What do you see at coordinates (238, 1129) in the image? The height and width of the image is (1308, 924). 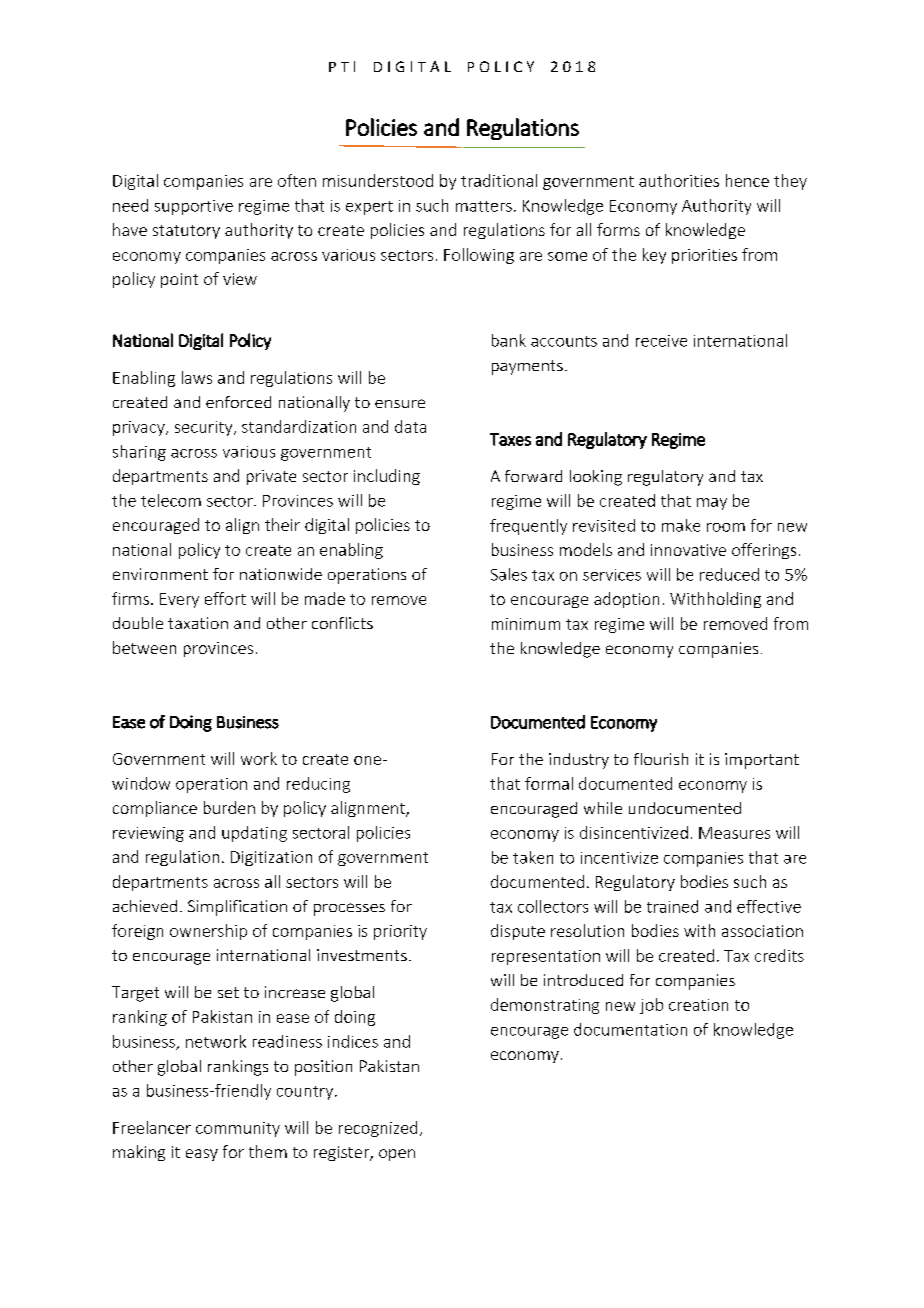 I see `community` at bounding box center [238, 1129].
